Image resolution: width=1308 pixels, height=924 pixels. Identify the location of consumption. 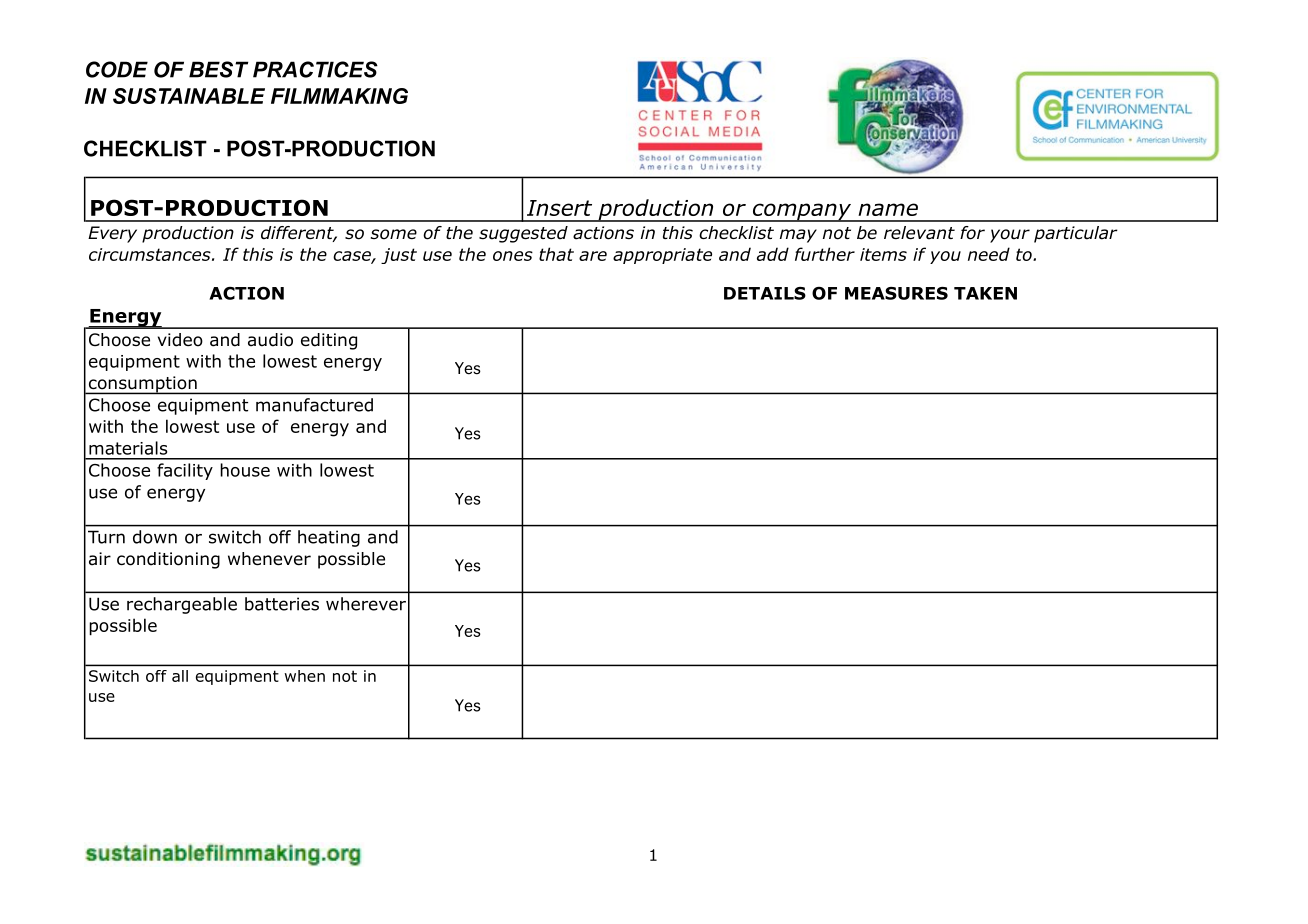
(142, 385).
